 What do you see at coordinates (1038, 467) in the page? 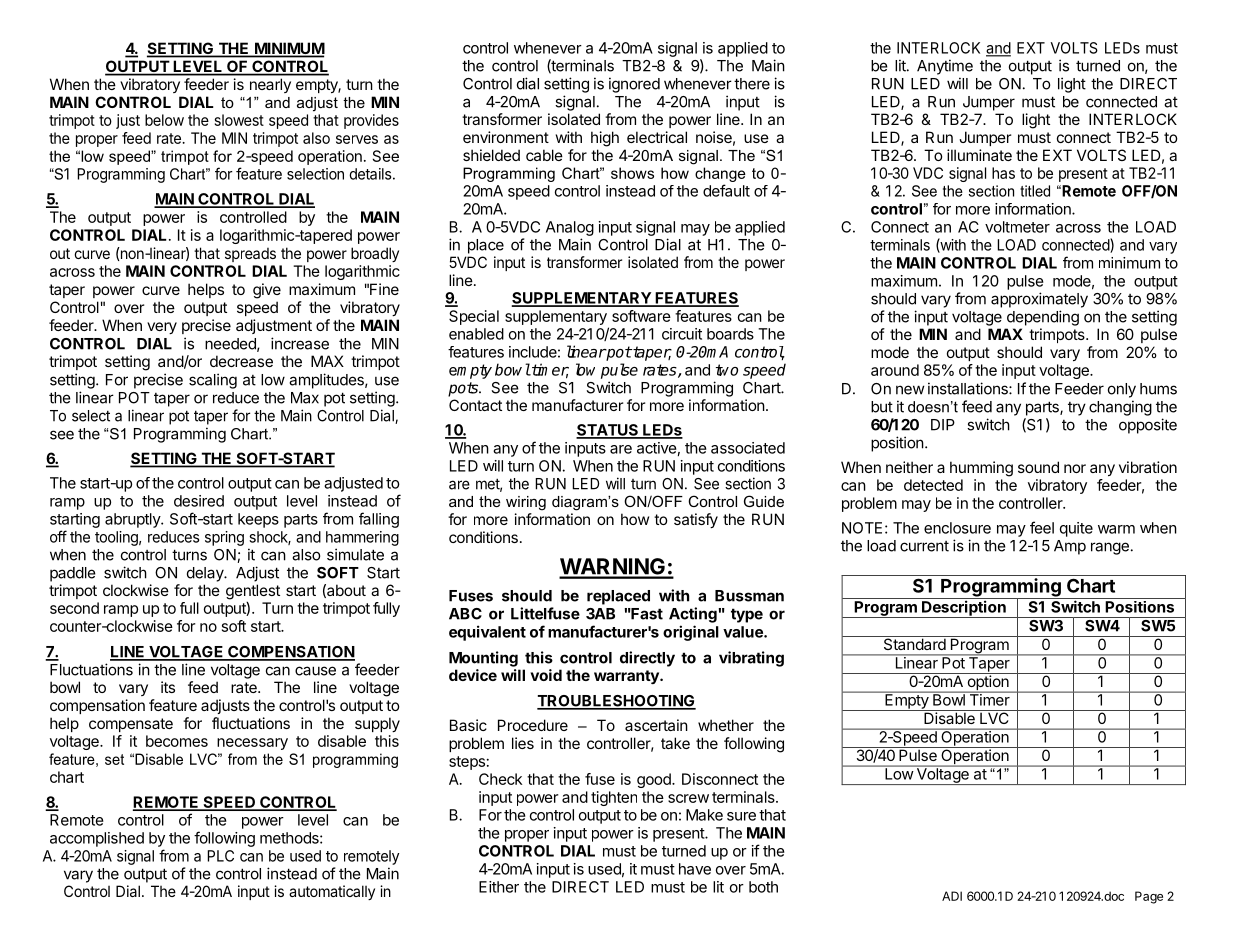
I see `sound` at bounding box center [1038, 467].
